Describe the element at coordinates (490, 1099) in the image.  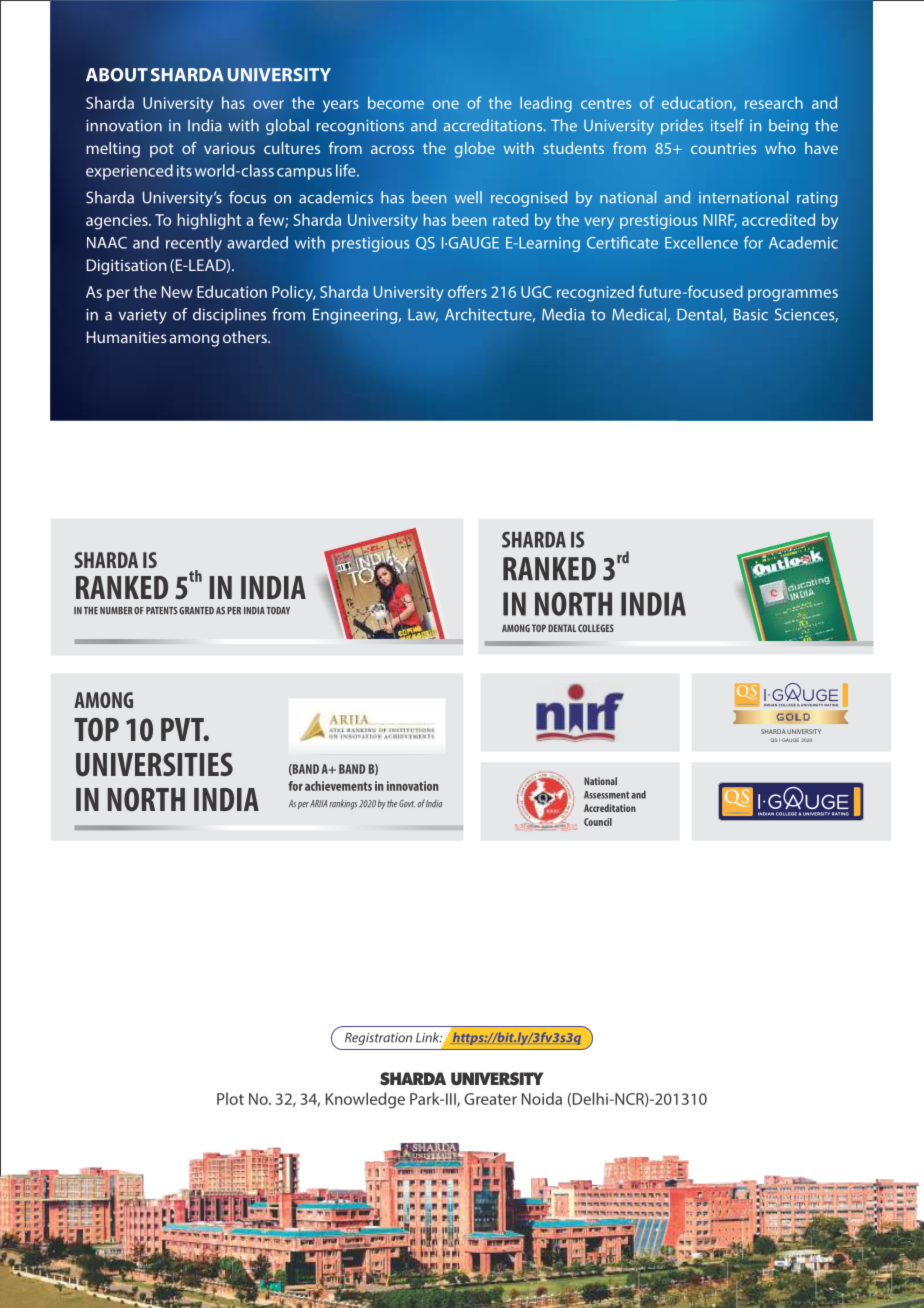
I see `Greater` at that location.
